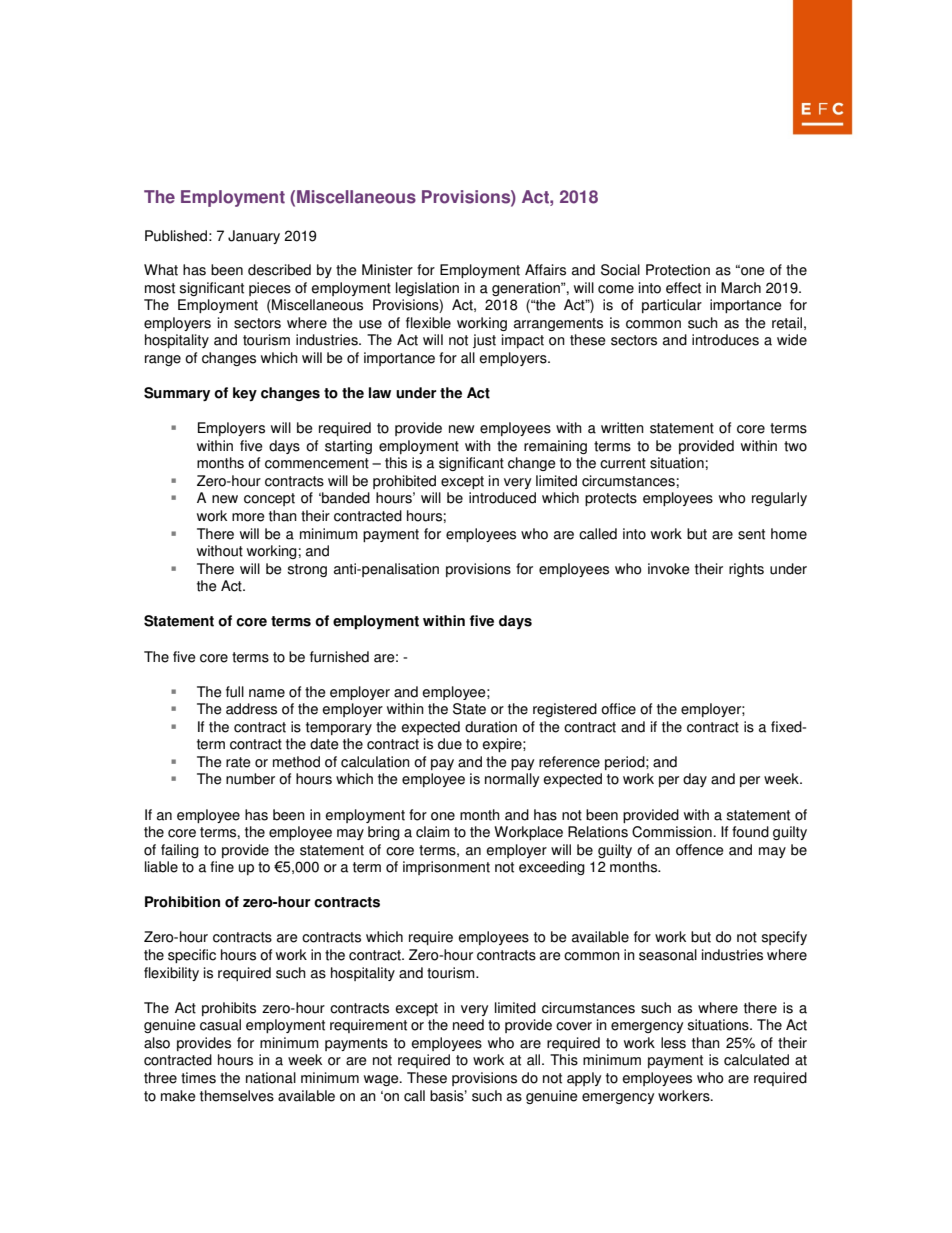 The height and width of the document is (1233, 952). I want to click on legislation, so click(427, 289).
